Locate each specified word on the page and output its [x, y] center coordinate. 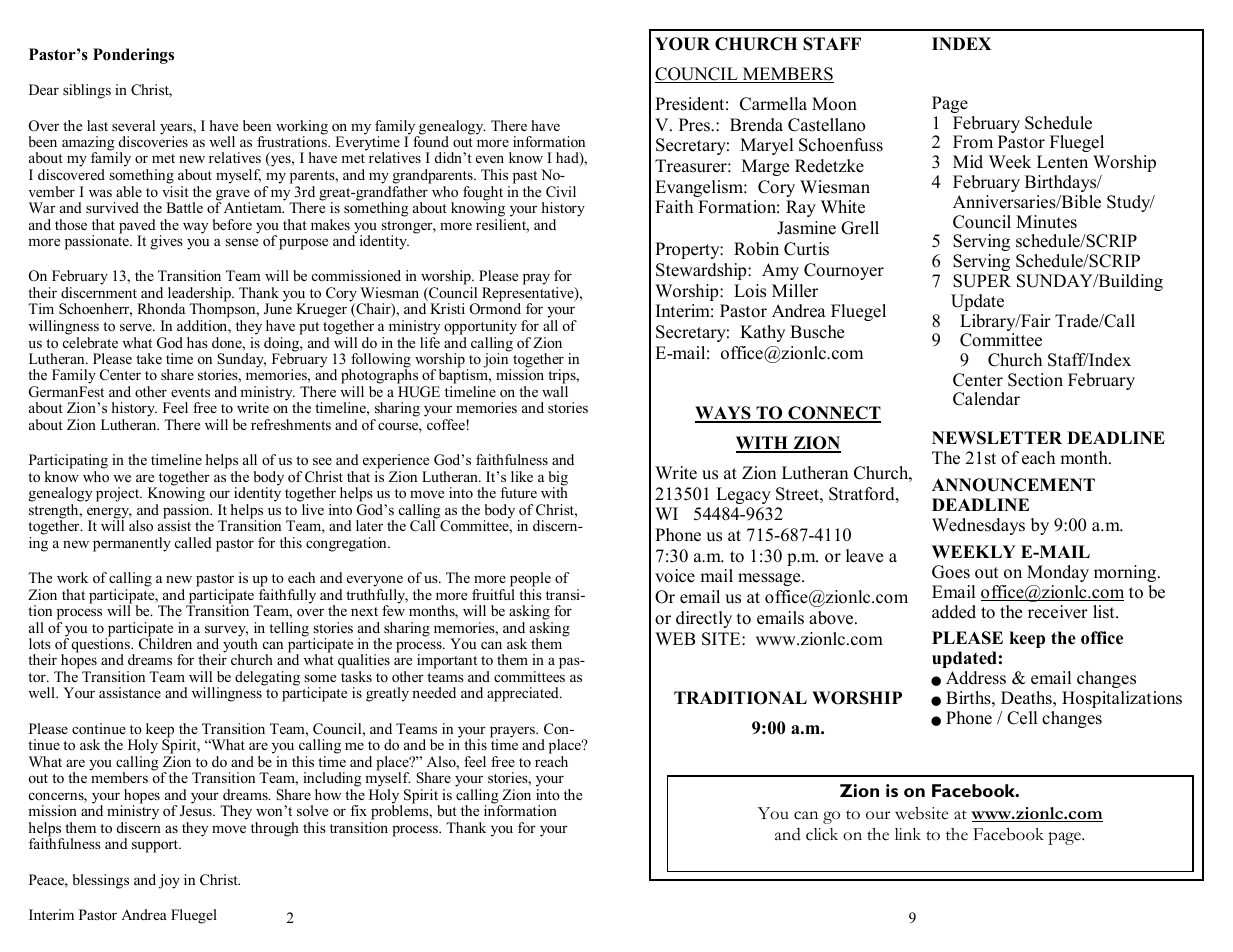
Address [976, 678]
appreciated [524, 694]
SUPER [982, 281]
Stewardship [702, 271]
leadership [200, 295]
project [119, 494]
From [973, 142]
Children [165, 643]
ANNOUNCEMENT [1013, 485]
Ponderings [133, 56]
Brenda [756, 125]
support [156, 846]
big [558, 479]
